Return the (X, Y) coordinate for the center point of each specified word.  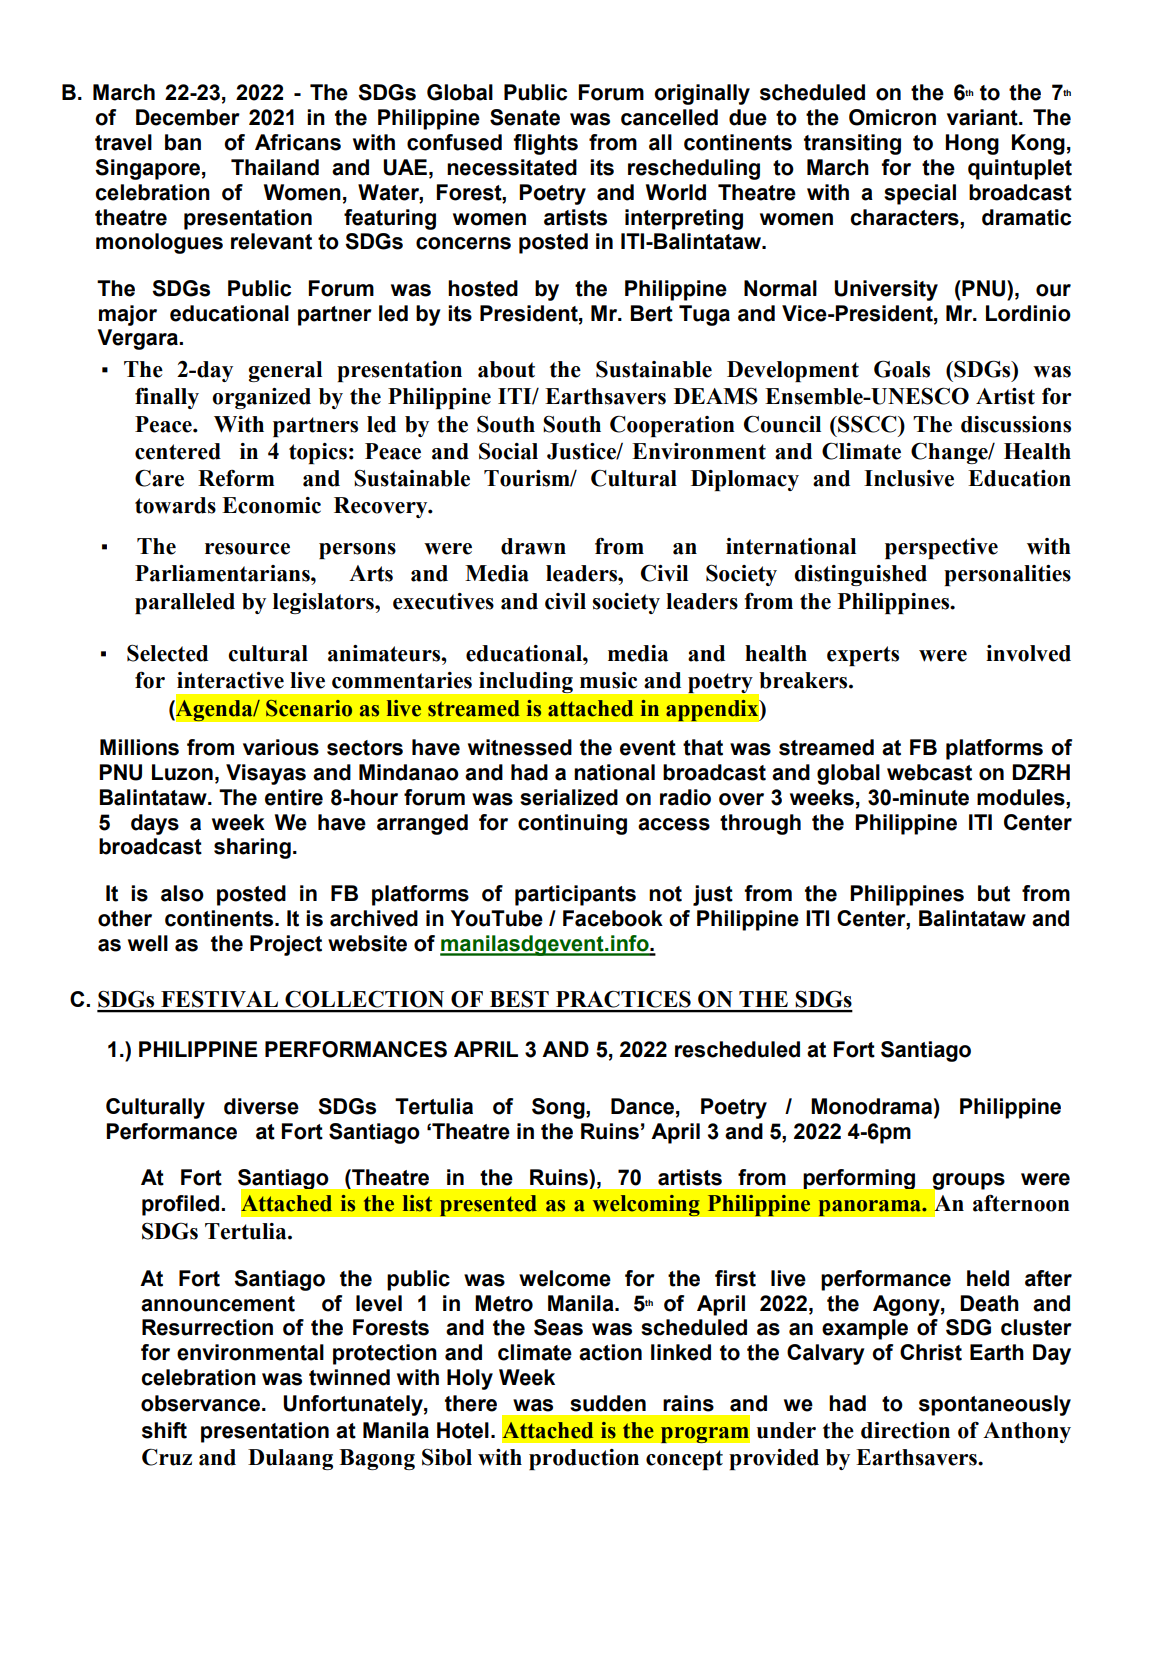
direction (905, 1430)
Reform (236, 478)
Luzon (182, 772)
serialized (569, 797)
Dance (644, 1106)
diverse (261, 1106)
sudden (608, 1403)
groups (967, 1182)
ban (183, 142)
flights (545, 144)
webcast (929, 772)
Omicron (892, 117)
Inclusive (909, 478)
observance (202, 1403)
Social (508, 451)
